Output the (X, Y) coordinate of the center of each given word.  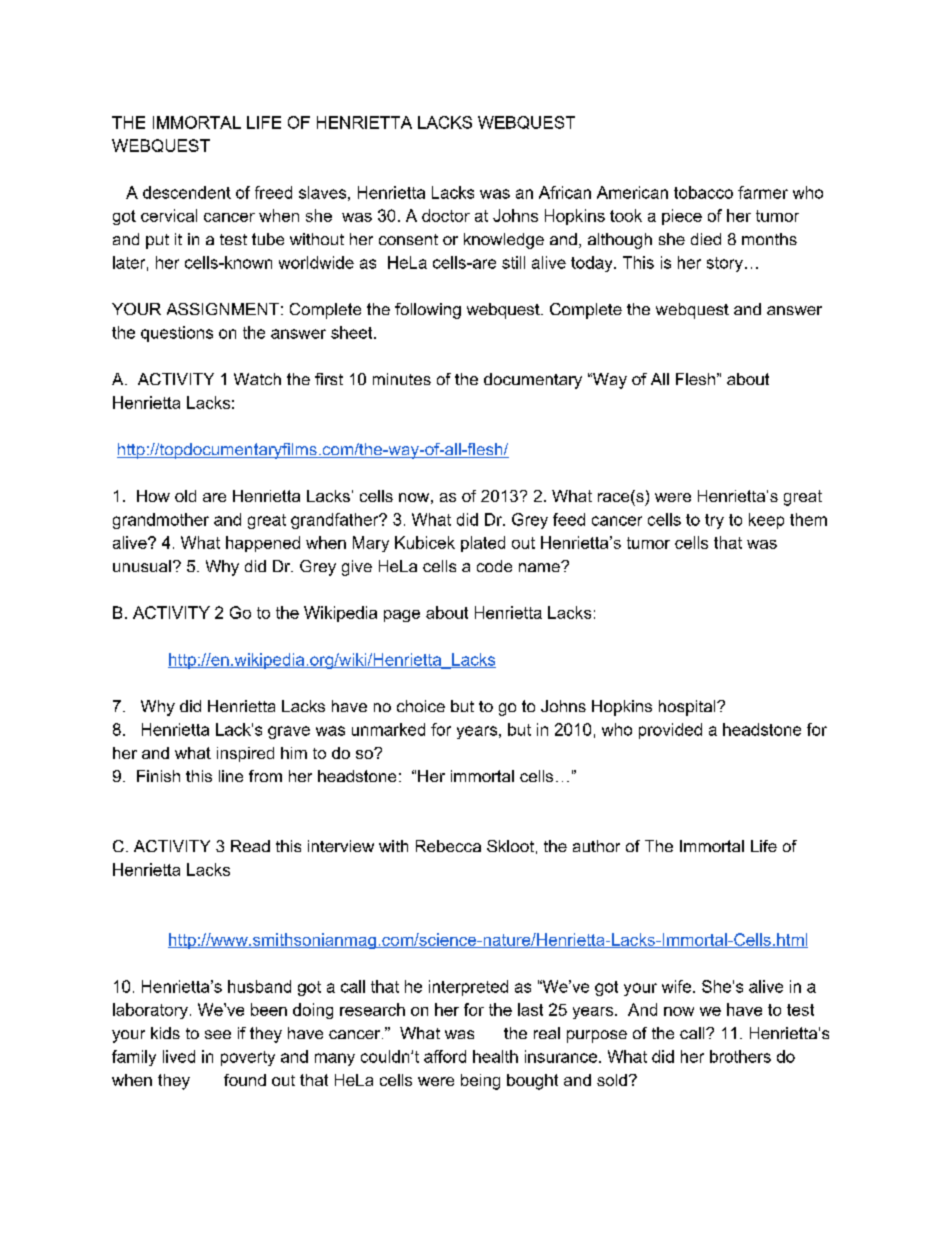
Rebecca (448, 846)
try (714, 521)
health (495, 1056)
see (218, 1034)
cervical (169, 215)
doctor (446, 215)
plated (483, 544)
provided (670, 731)
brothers (740, 1056)
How (153, 496)
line (231, 776)
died (706, 239)
